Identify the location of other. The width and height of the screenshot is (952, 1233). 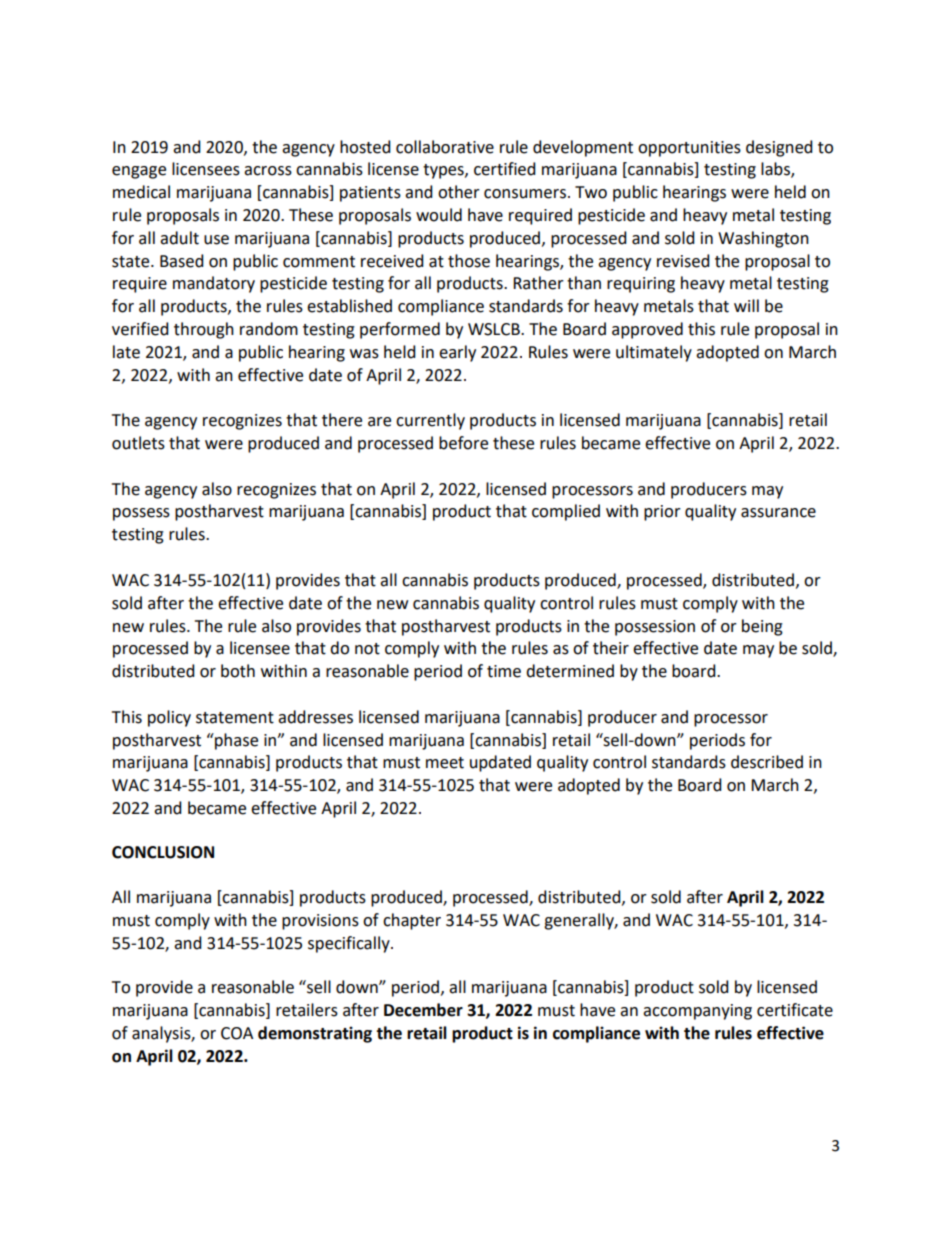
(459, 192).
